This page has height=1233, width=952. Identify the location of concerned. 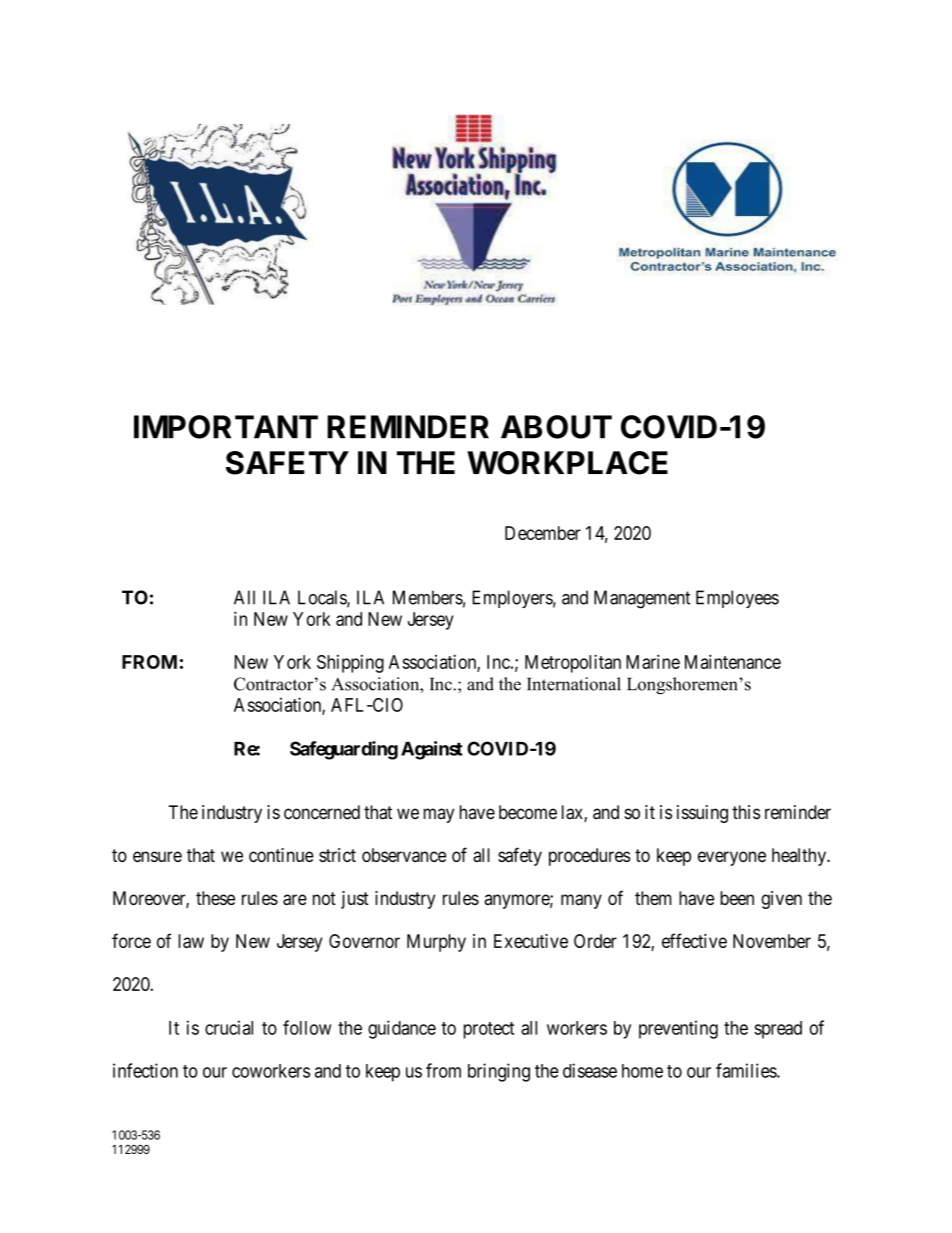
(322, 812).
